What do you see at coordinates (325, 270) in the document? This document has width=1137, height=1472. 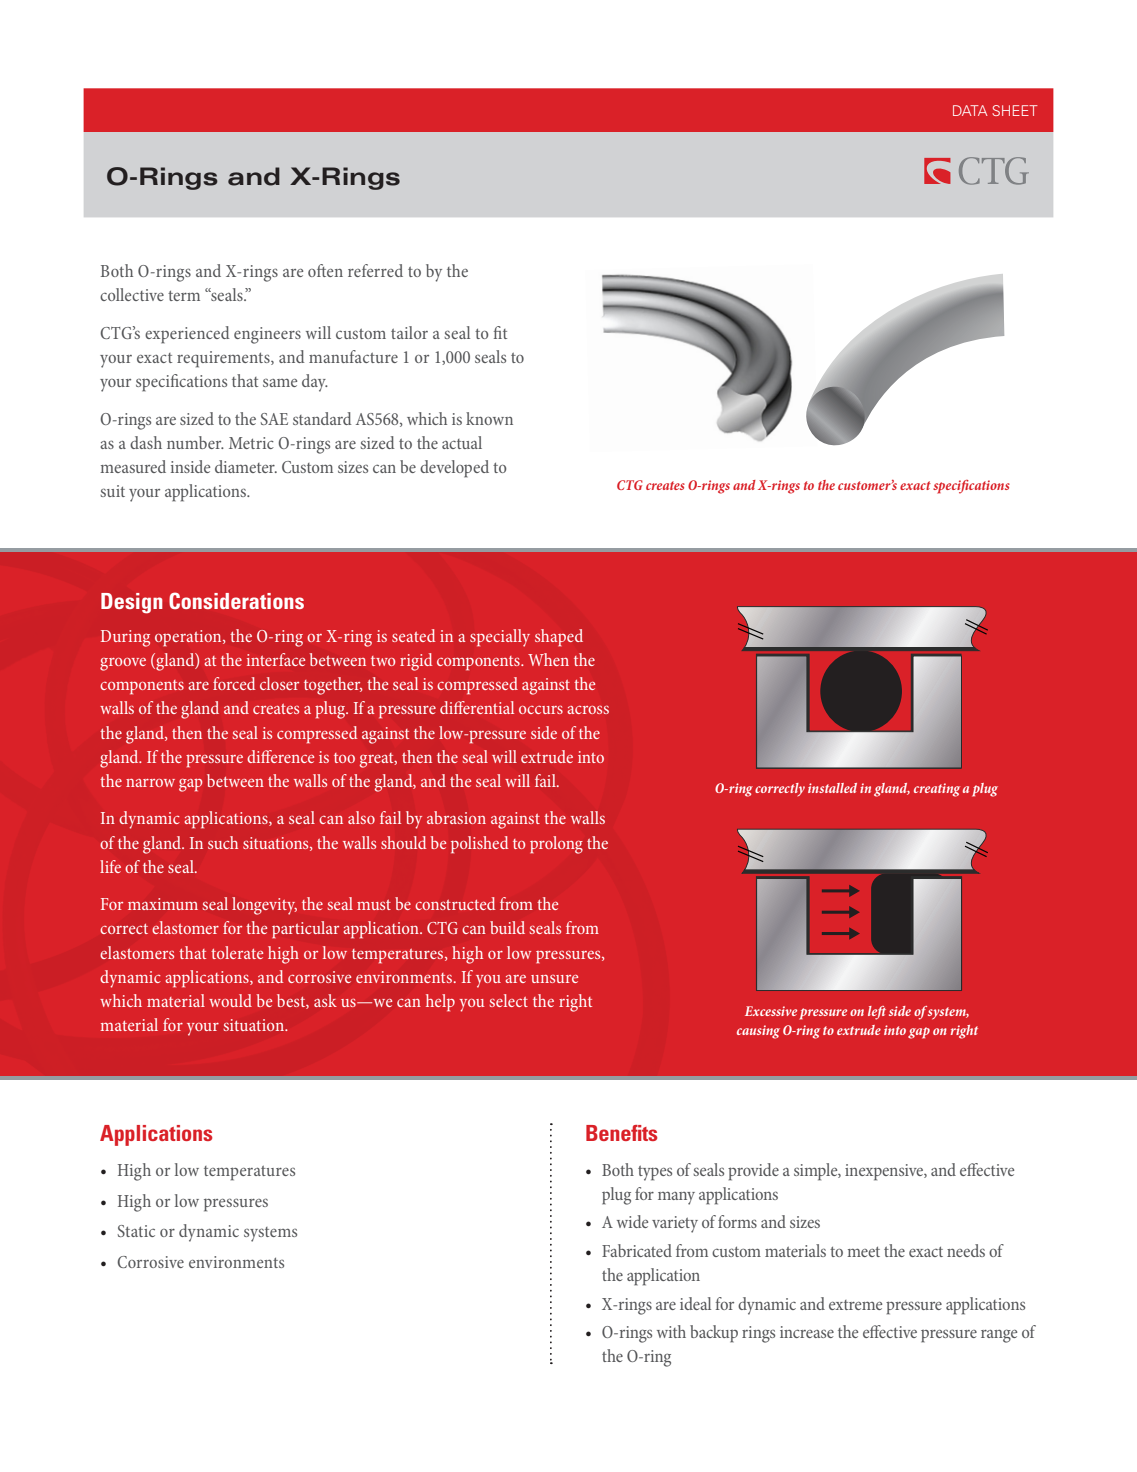 I see `often` at bounding box center [325, 270].
